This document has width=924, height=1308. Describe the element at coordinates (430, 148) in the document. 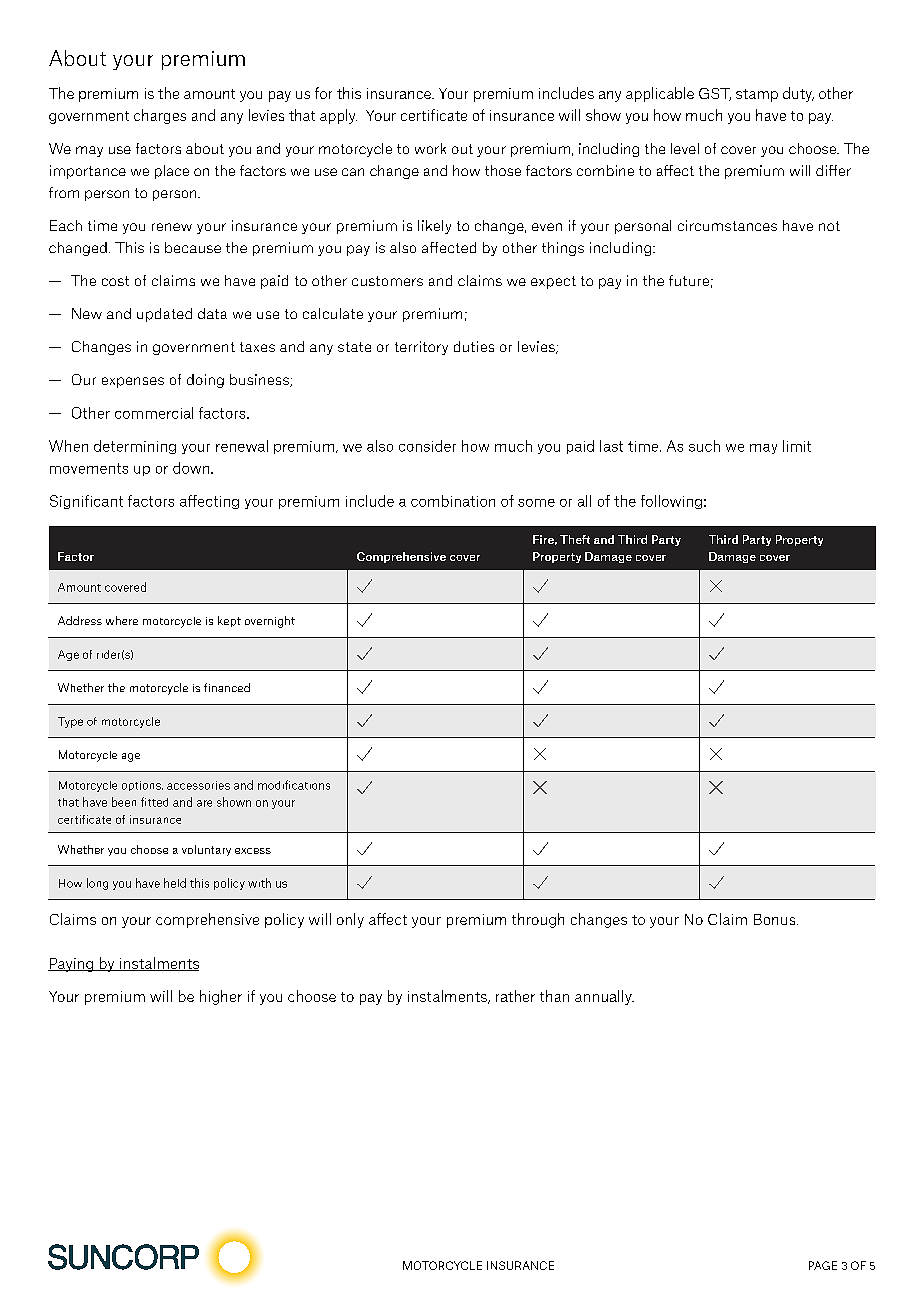

I see `work` at that location.
